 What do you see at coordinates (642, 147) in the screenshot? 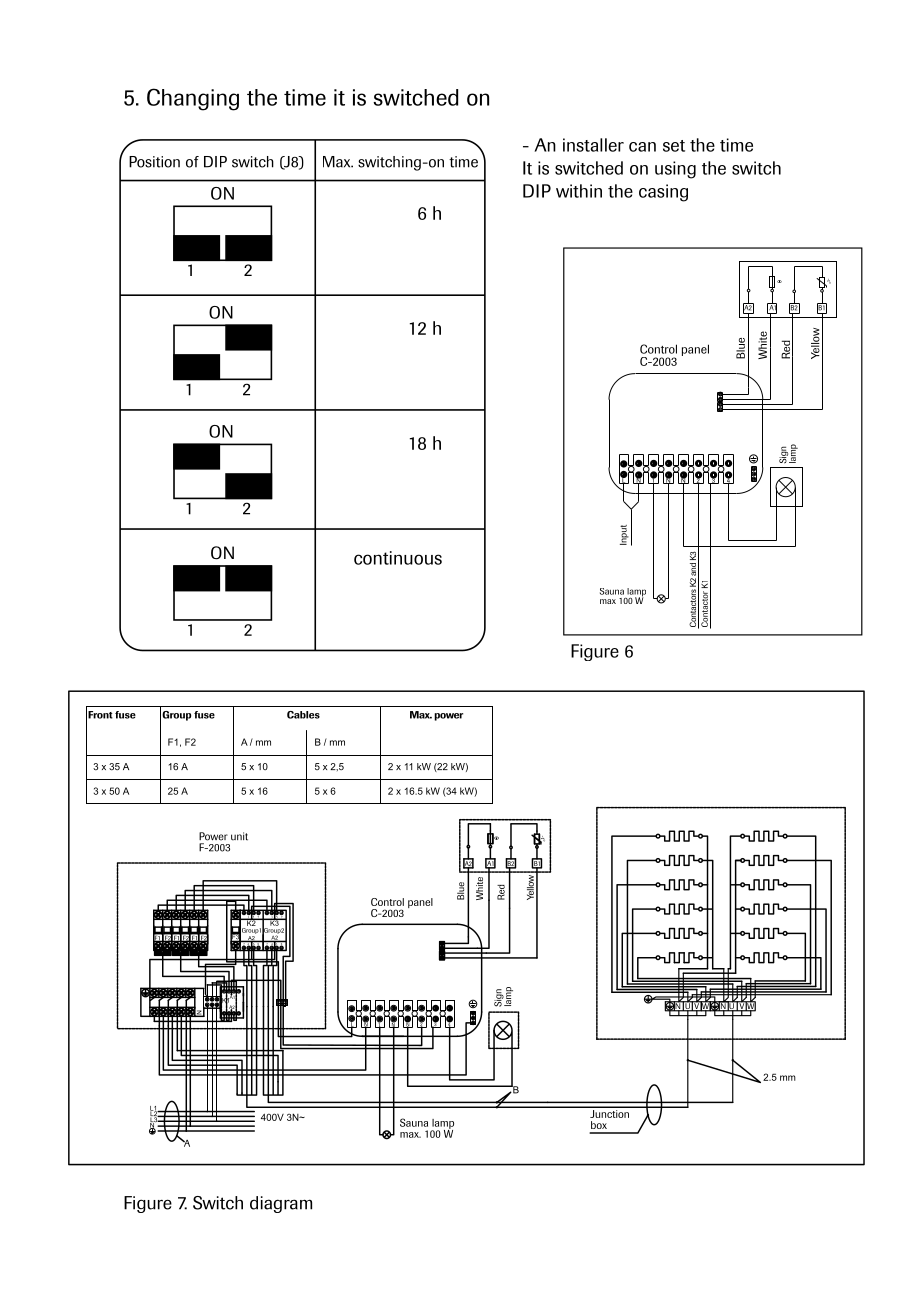
I see `can` at bounding box center [642, 147].
